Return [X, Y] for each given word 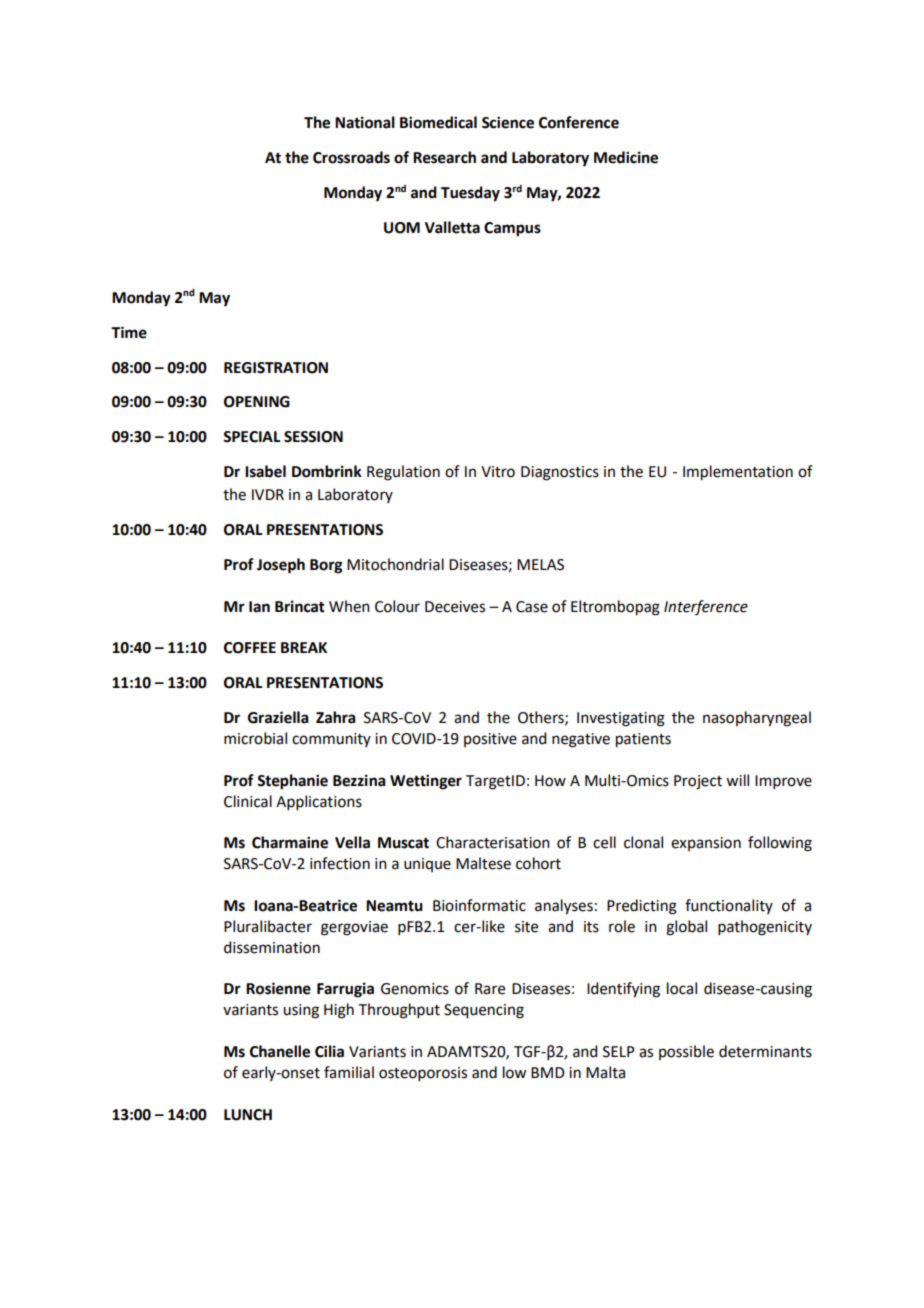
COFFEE [250, 648]
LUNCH [248, 1115]
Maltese [483, 863]
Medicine [626, 157]
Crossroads [351, 157]
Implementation [738, 473]
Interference [706, 607]
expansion [706, 844]
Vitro [498, 472]
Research [444, 157]
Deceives [455, 607]
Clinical [248, 801]
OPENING [257, 402]
